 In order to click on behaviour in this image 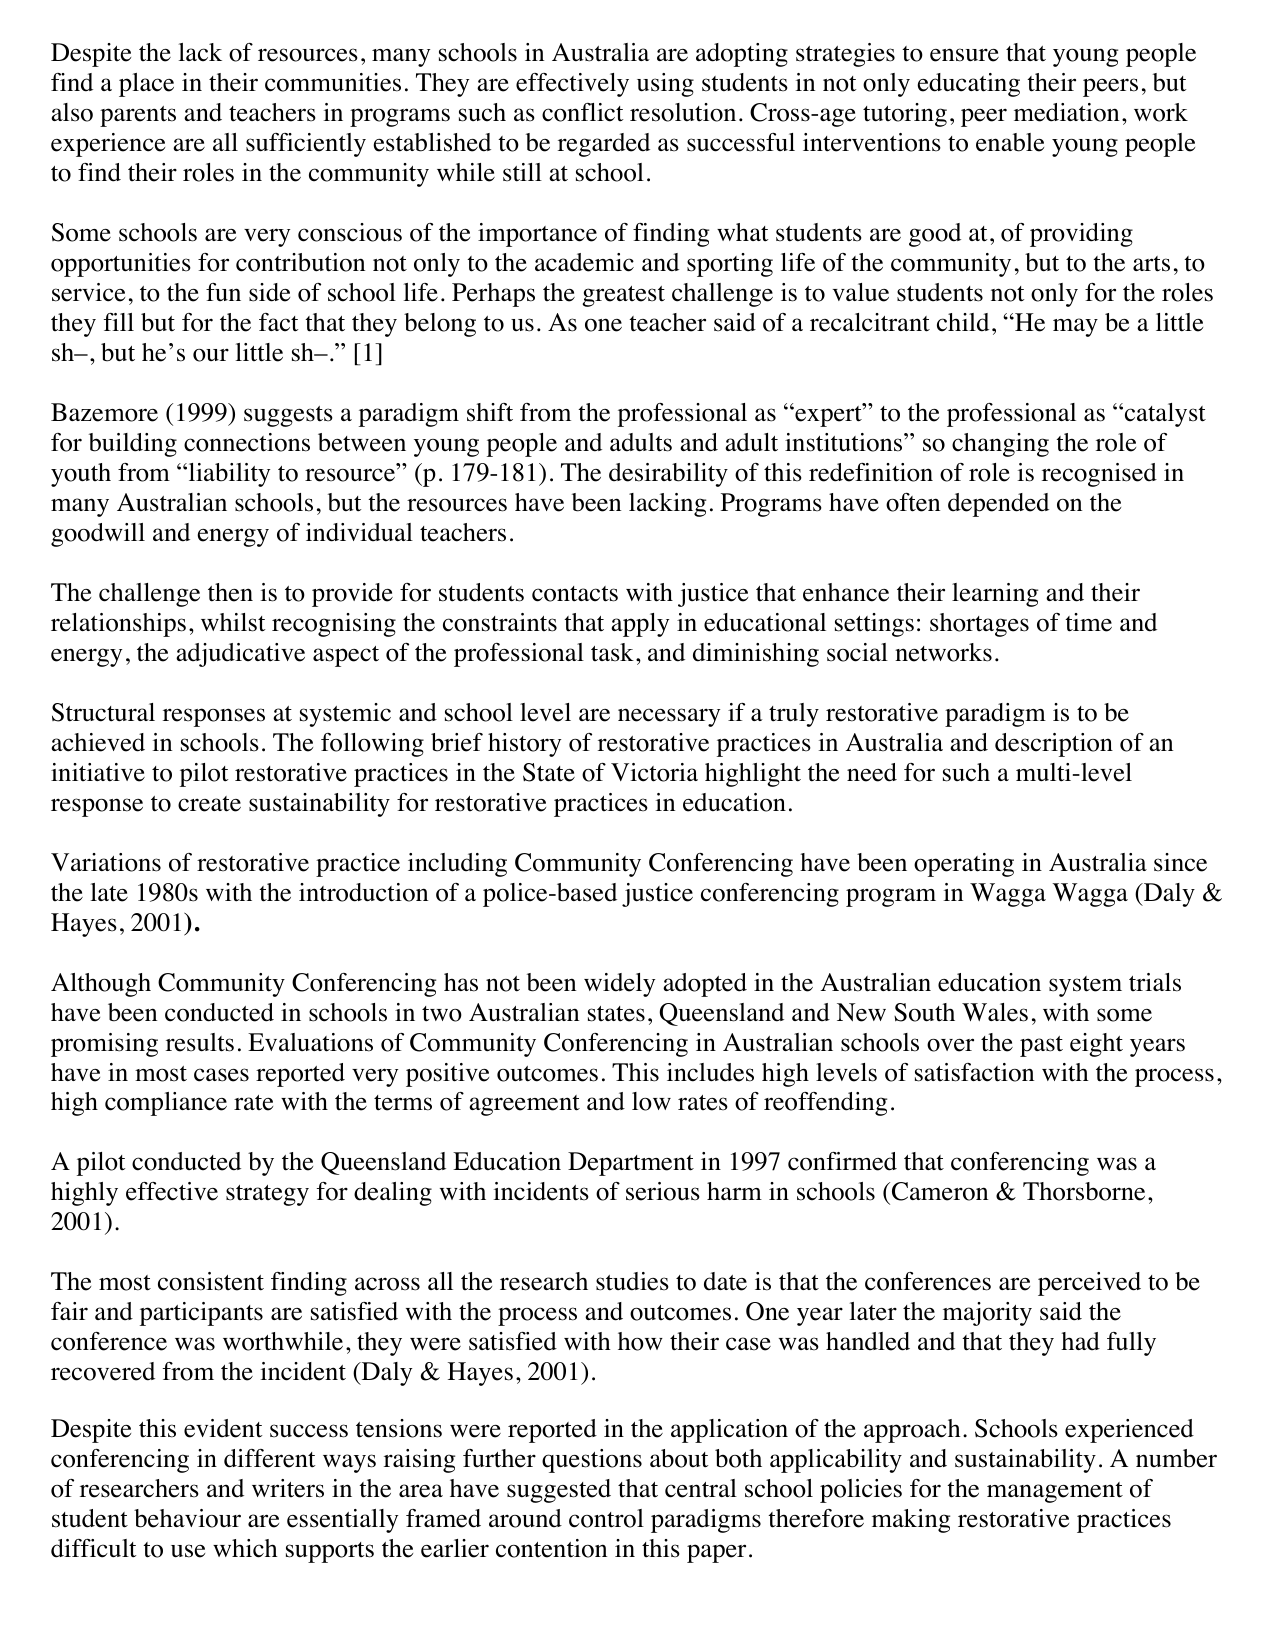, I will do `click(187, 1518)`.
